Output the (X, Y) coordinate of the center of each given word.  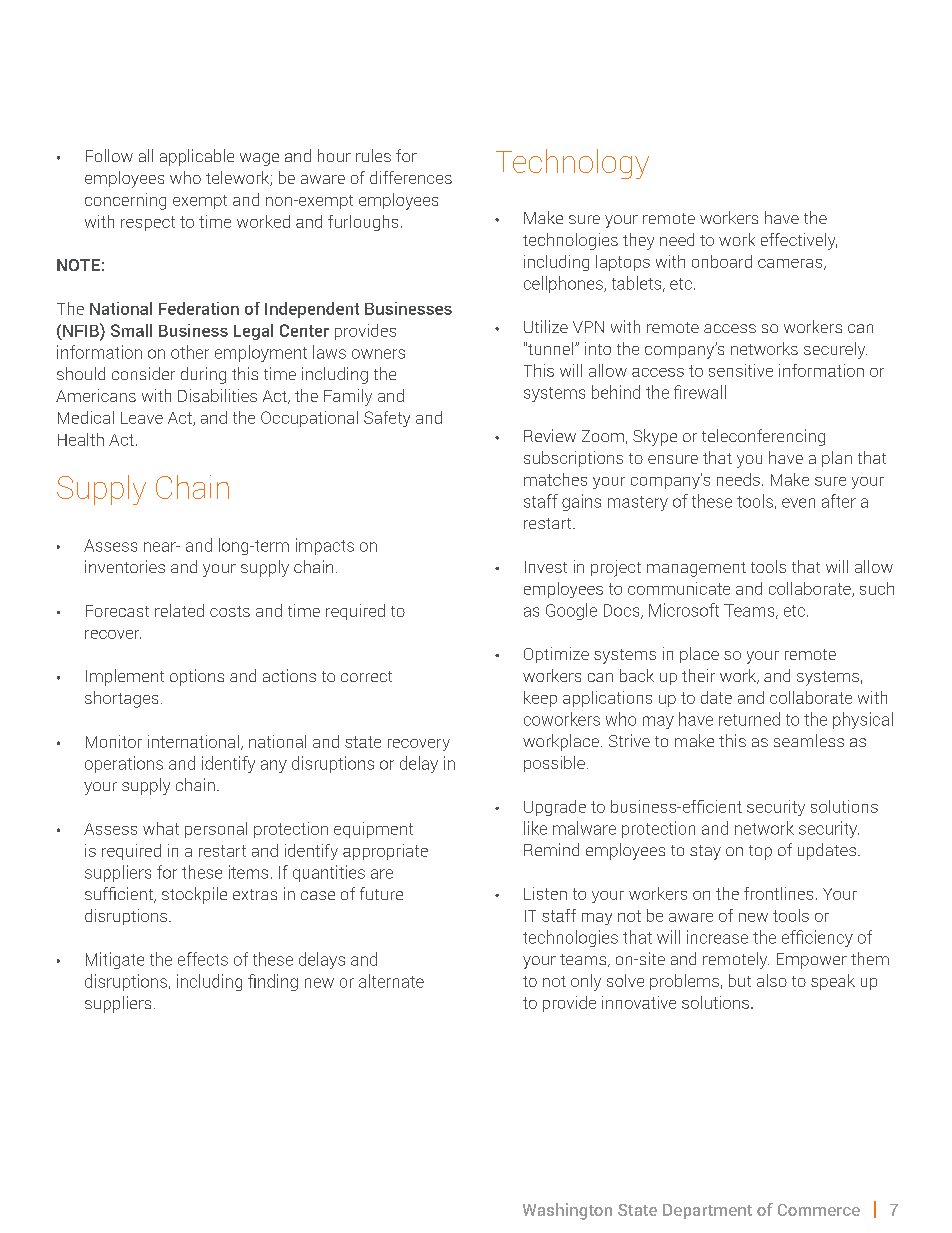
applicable (197, 157)
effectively (799, 241)
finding (273, 982)
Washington (567, 1211)
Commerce (819, 1210)
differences (411, 177)
